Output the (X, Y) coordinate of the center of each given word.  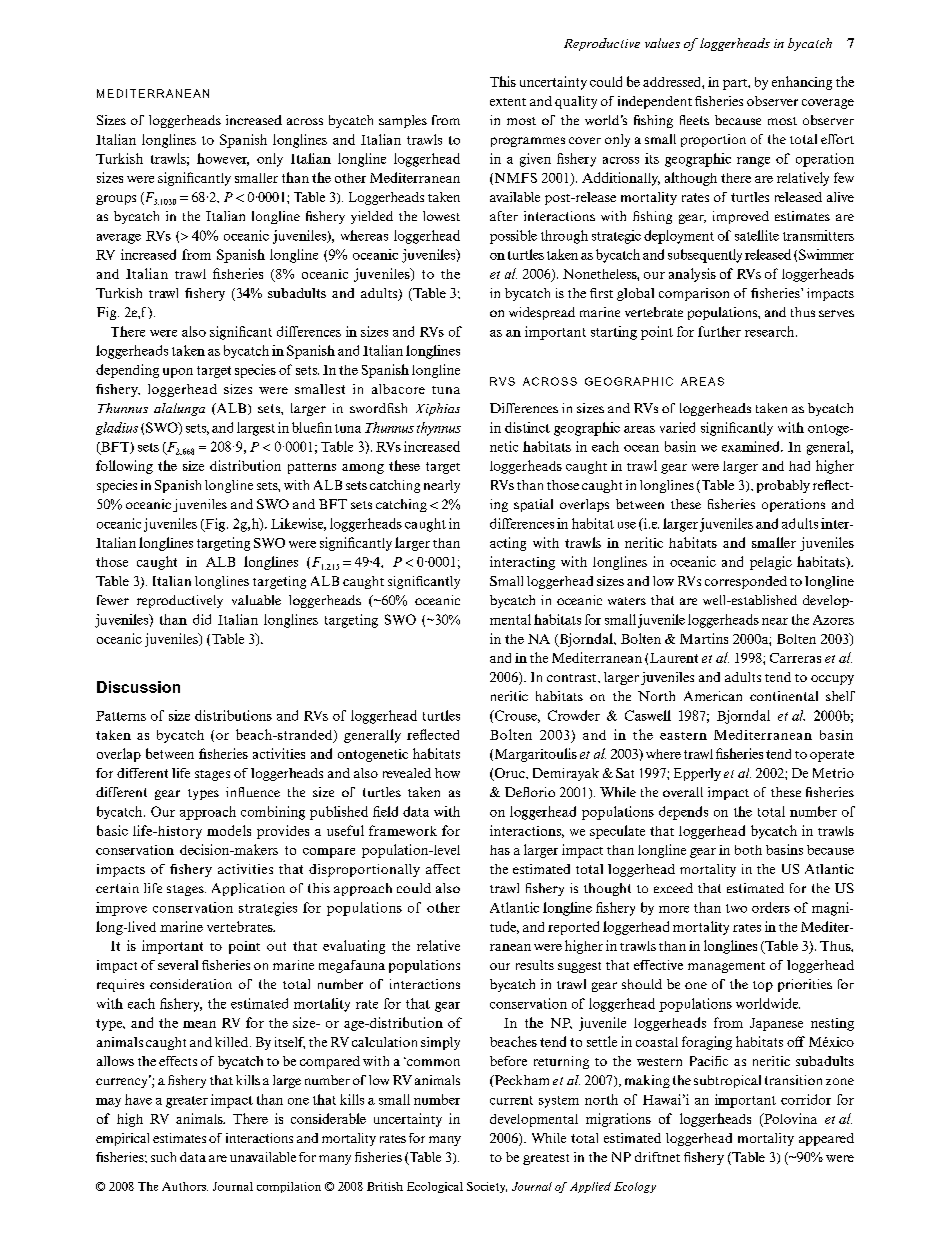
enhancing (802, 83)
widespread (542, 313)
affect (443, 869)
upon (178, 373)
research (771, 331)
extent (508, 102)
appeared (826, 1139)
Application (248, 889)
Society (487, 1187)
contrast (573, 678)
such (163, 1157)
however (223, 159)
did (202, 619)
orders (771, 907)
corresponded (746, 582)
